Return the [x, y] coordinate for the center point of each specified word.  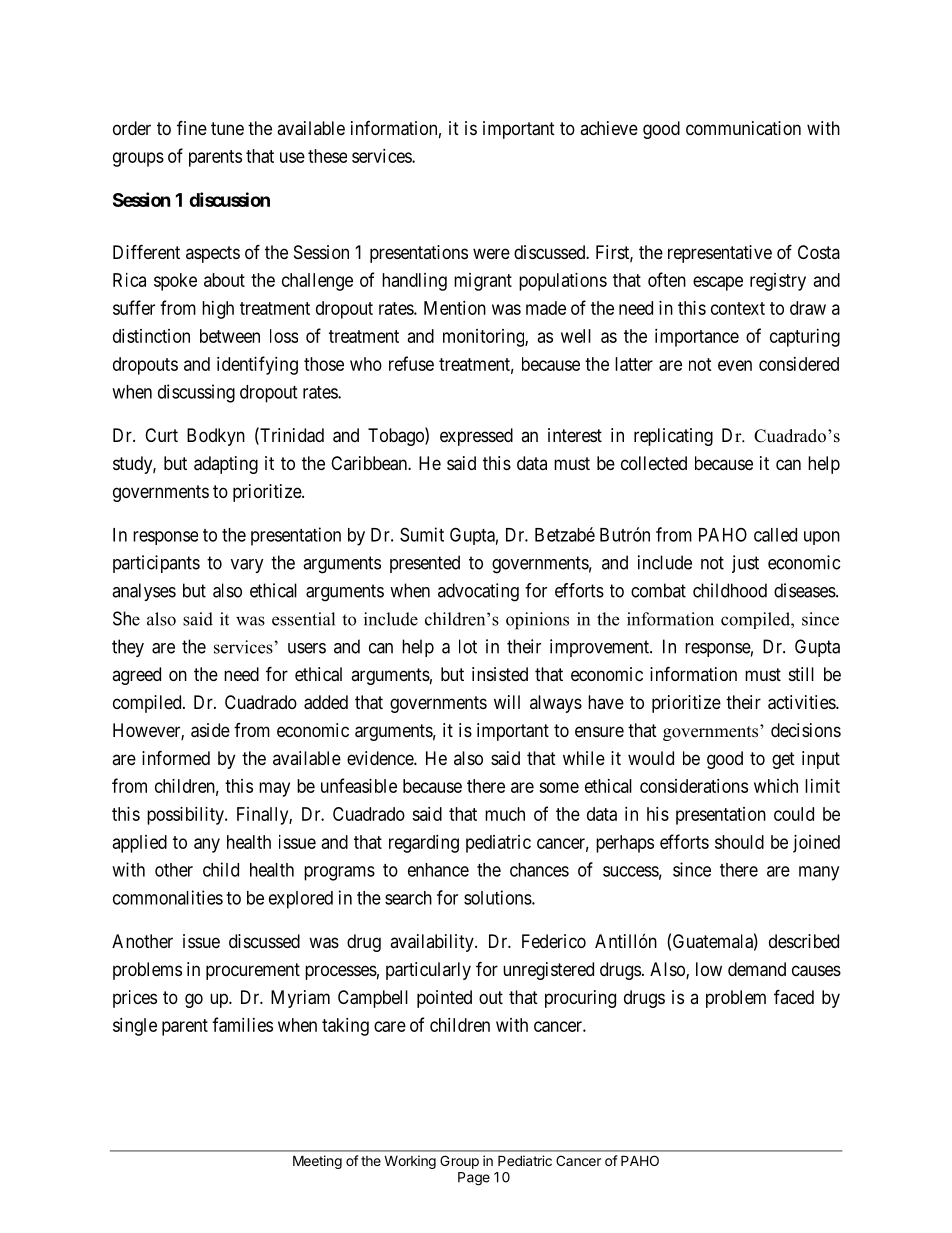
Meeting [317, 1162]
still [801, 674]
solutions [498, 897]
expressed [476, 437]
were [491, 253]
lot [468, 646]
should [739, 842]
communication [743, 128]
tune [227, 128]
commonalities [168, 897]
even [735, 365]
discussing [196, 393]
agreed [136, 676]
